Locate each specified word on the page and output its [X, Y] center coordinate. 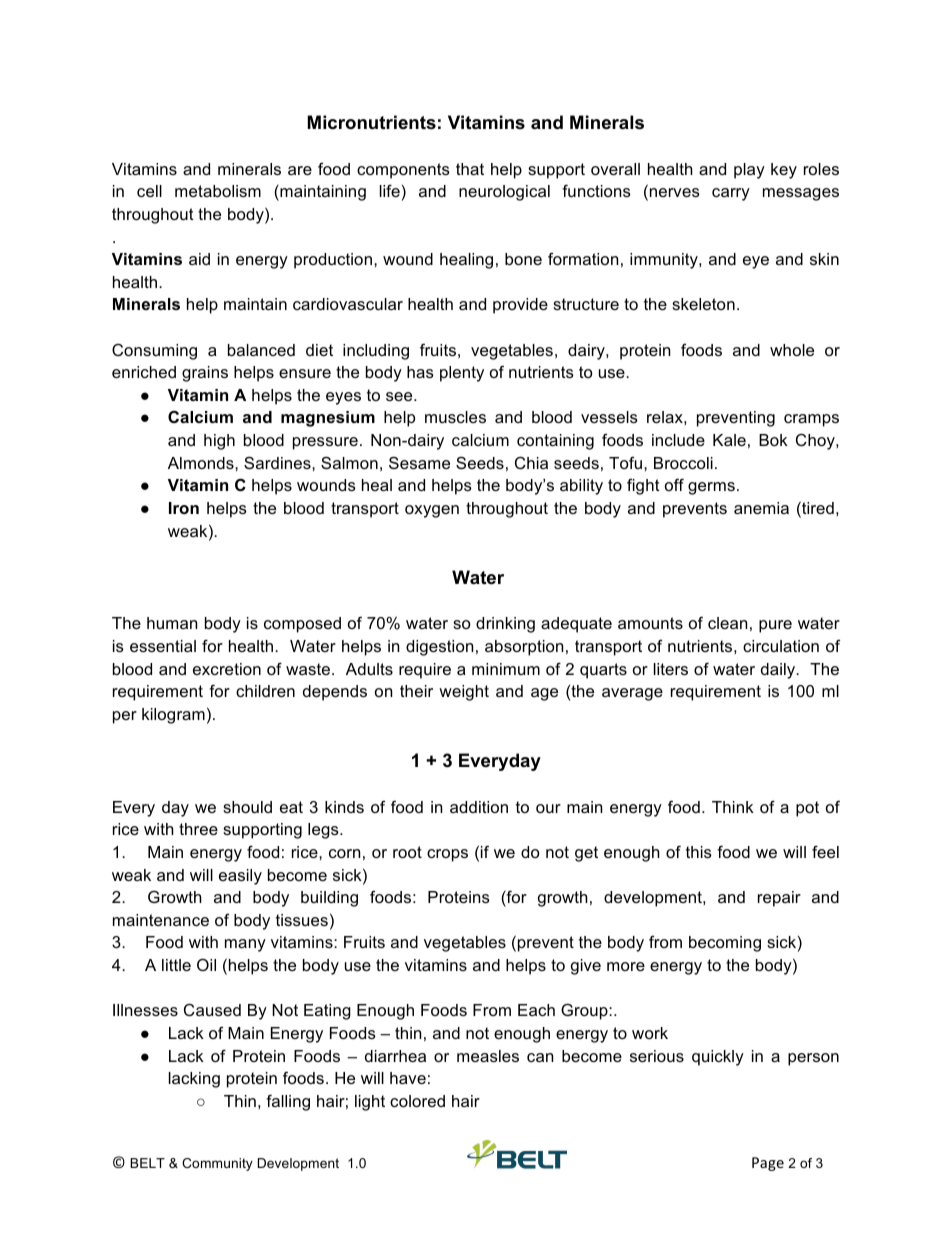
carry [731, 194]
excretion [227, 669]
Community [217, 1164]
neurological [504, 193]
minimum [506, 669]
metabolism [218, 191]
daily [779, 671]
